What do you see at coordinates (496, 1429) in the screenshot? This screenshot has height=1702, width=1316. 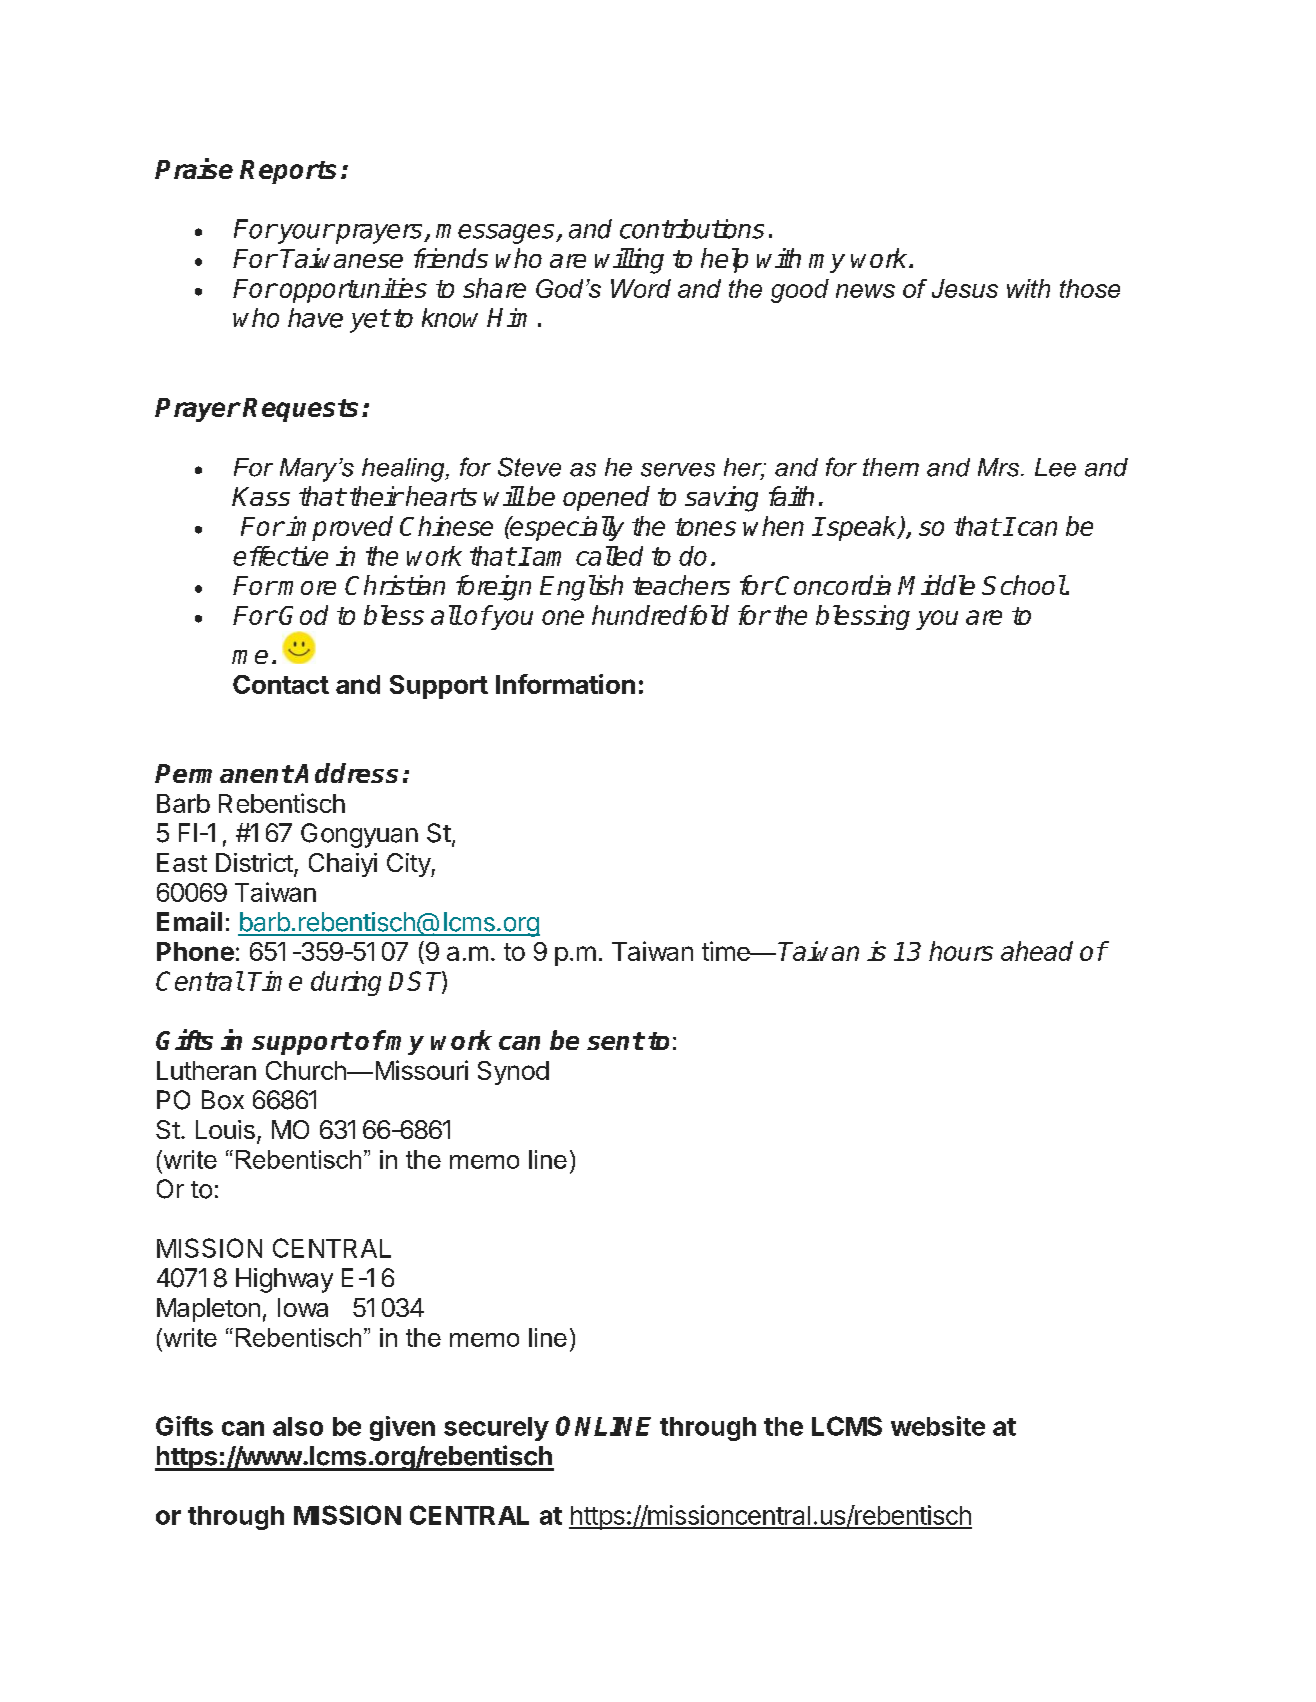 I see `securely` at bounding box center [496, 1429].
